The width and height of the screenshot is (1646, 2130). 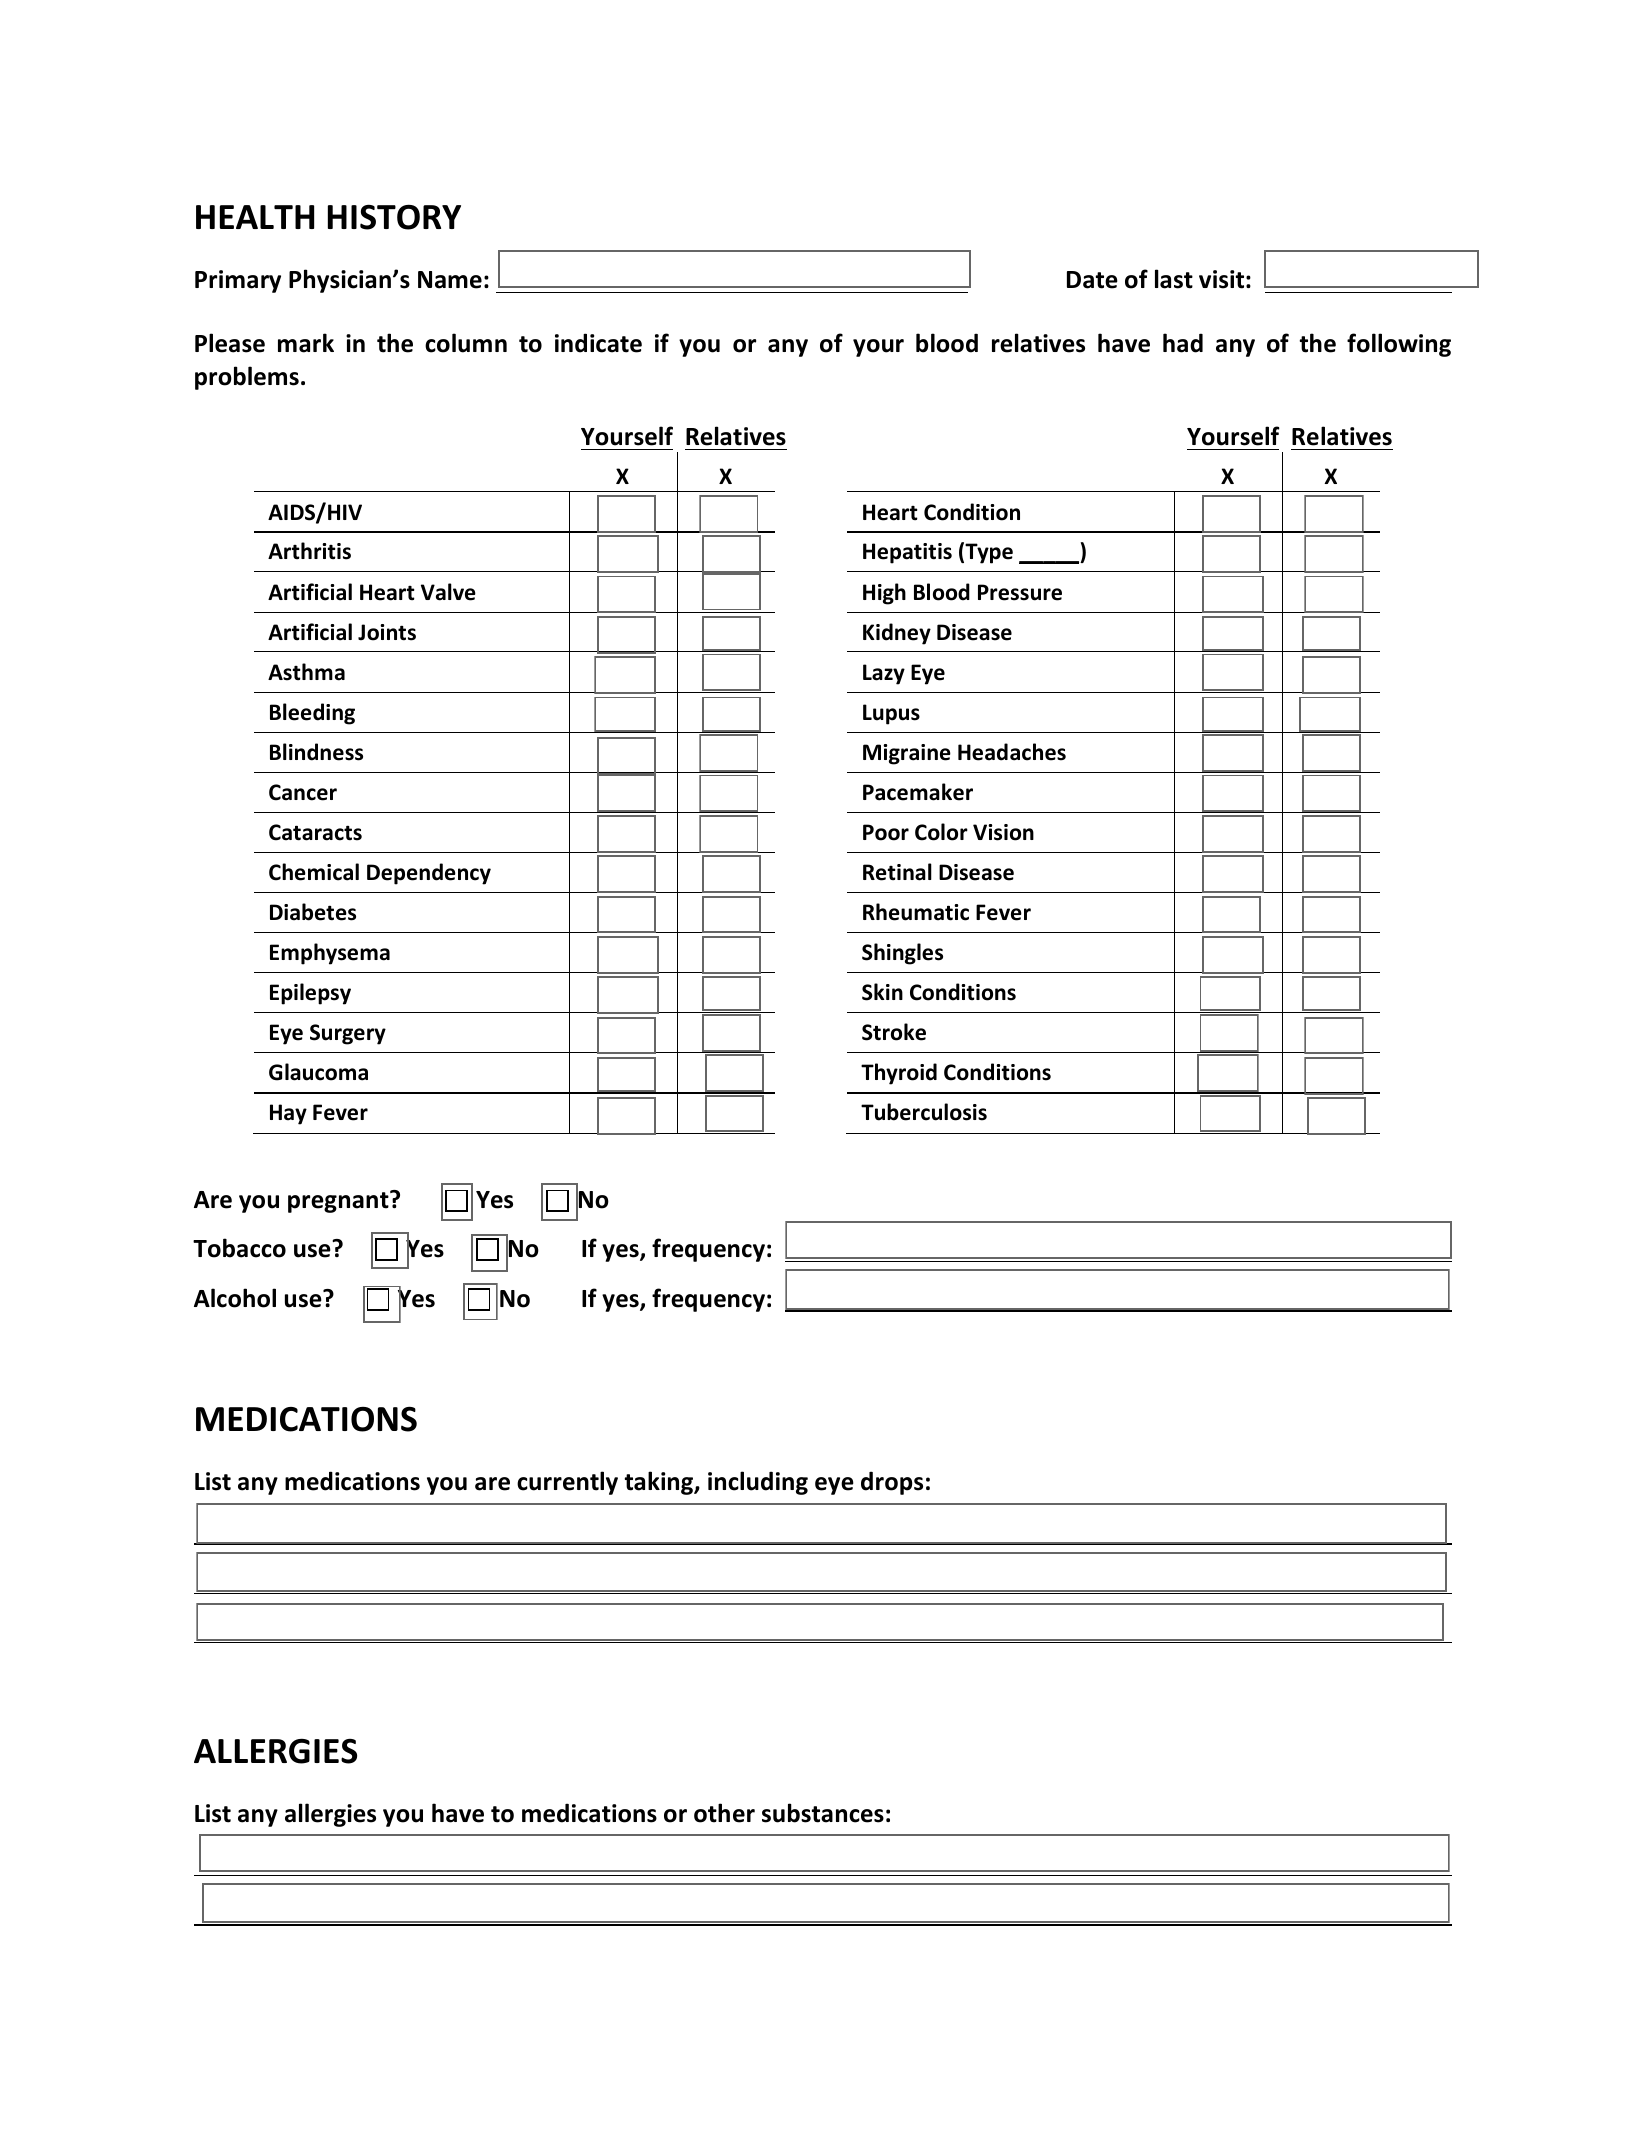 What do you see at coordinates (882, 992) in the screenshot?
I see `Skin` at bounding box center [882, 992].
